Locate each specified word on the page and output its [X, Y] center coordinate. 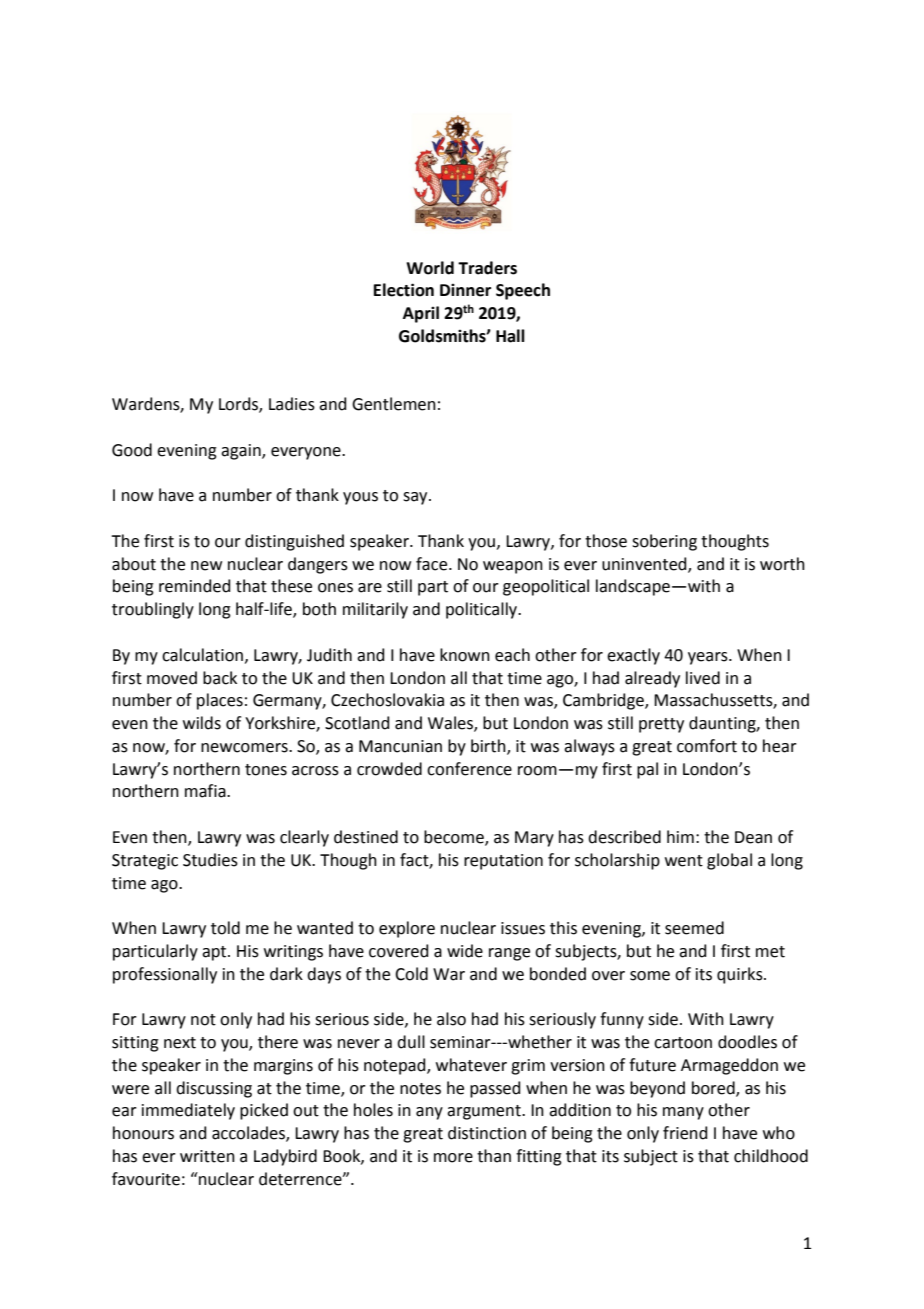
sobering [664, 542]
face [433, 564]
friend [685, 1133]
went [684, 861]
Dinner [465, 290]
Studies [210, 860]
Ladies [292, 404]
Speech [523, 291]
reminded [195, 586]
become [455, 838]
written [207, 1156]
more [453, 1158]
